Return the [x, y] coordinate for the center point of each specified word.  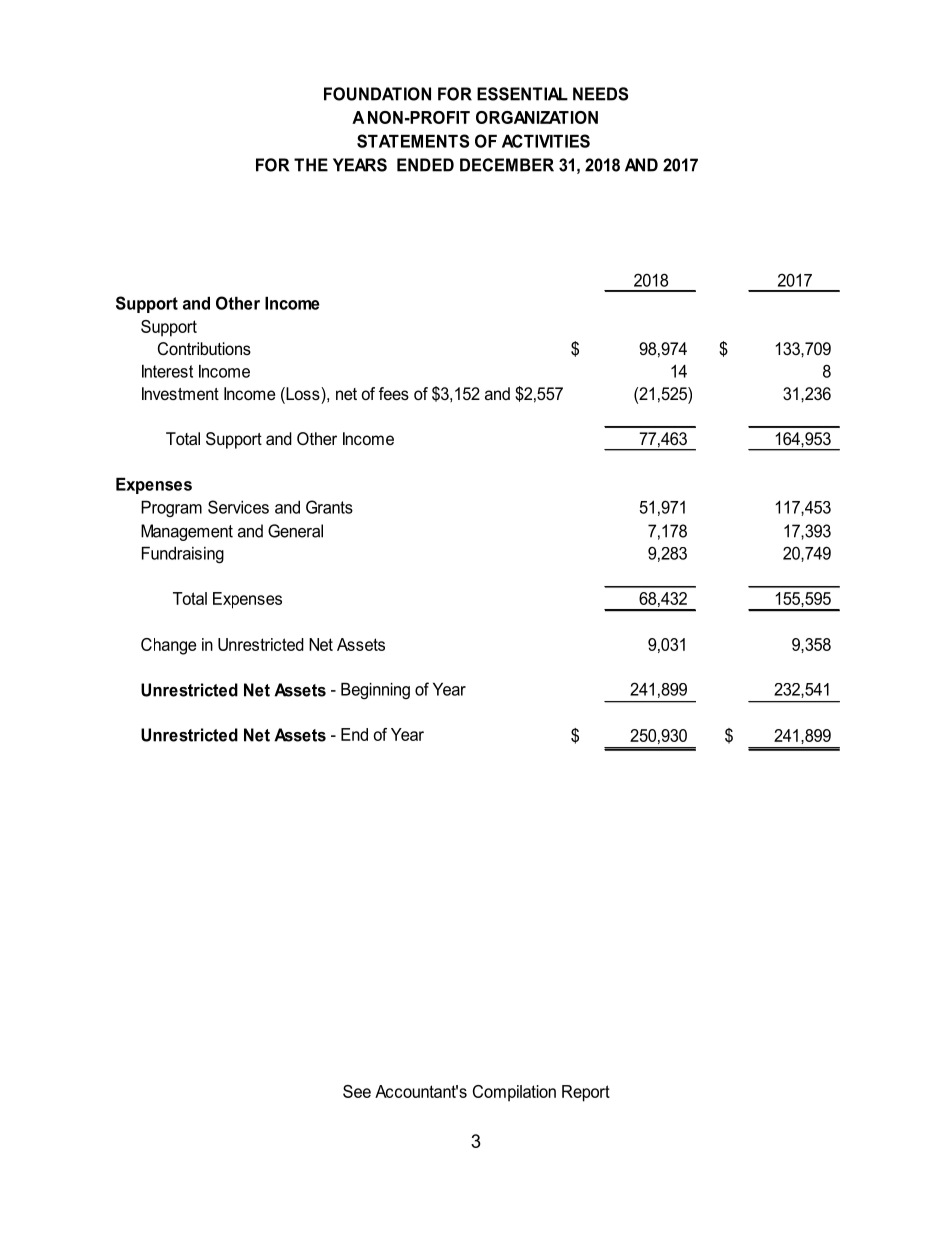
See [357, 1091]
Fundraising [183, 555]
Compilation [514, 1093]
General [295, 531]
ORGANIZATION [537, 117]
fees [394, 393]
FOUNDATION [377, 94]
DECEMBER [507, 165]
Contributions [204, 349]
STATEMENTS [413, 141]
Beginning [375, 691]
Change [168, 646]
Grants [329, 507]
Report [586, 1093]
